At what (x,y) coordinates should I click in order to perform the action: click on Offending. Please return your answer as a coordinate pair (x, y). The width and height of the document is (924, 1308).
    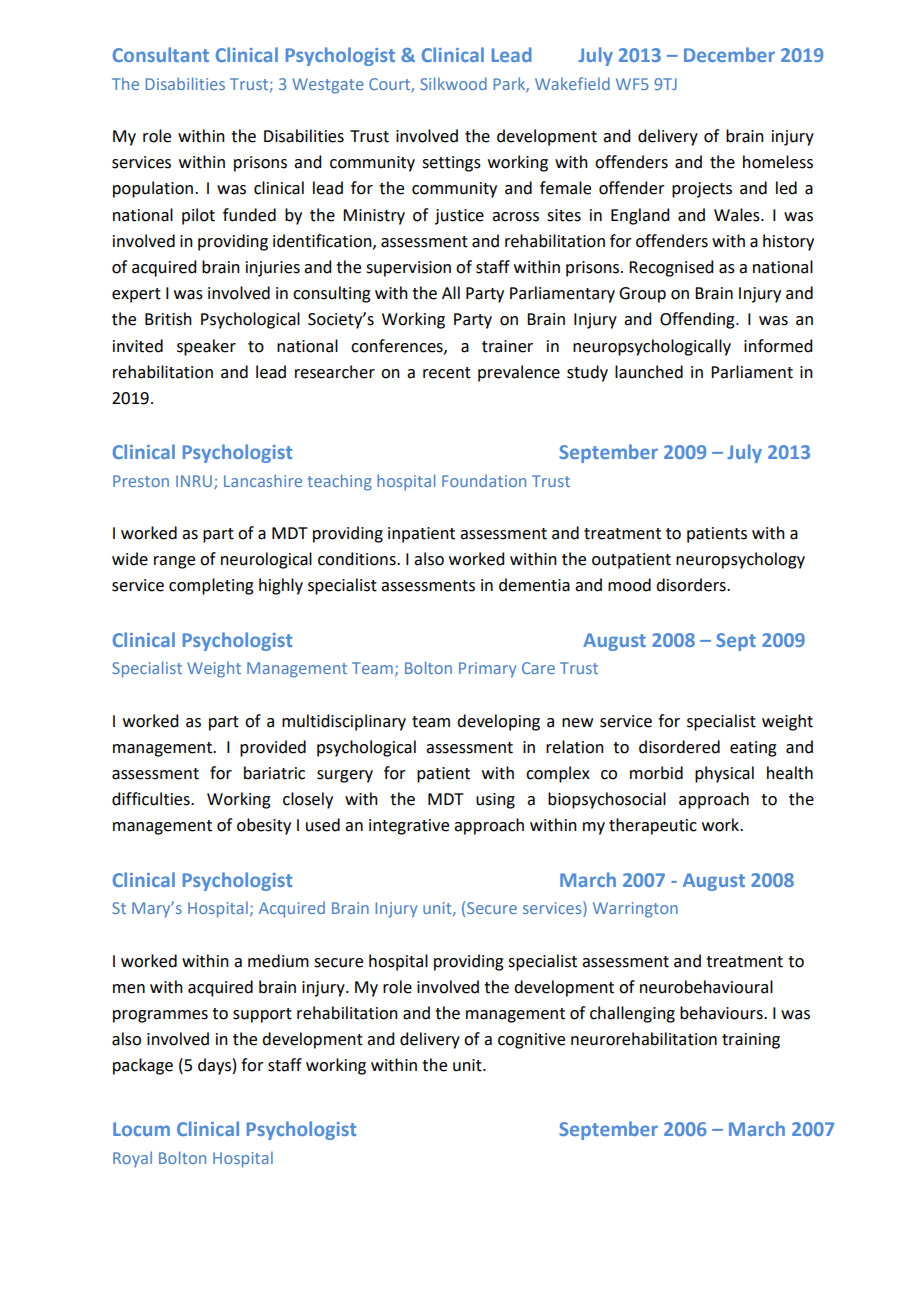
    Looking at the image, I should click on (698, 320).
